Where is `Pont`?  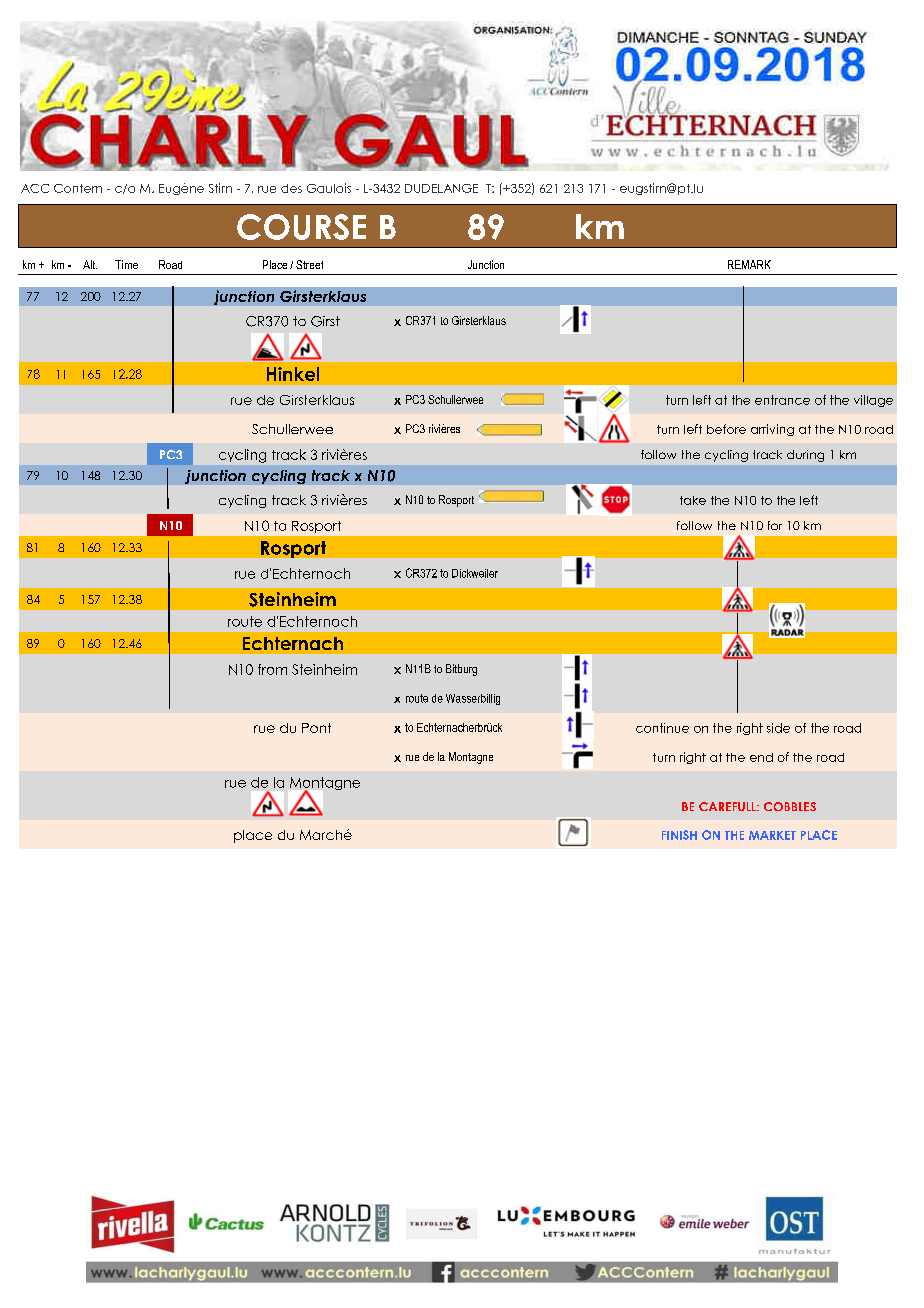
Pont is located at coordinates (316, 728).
